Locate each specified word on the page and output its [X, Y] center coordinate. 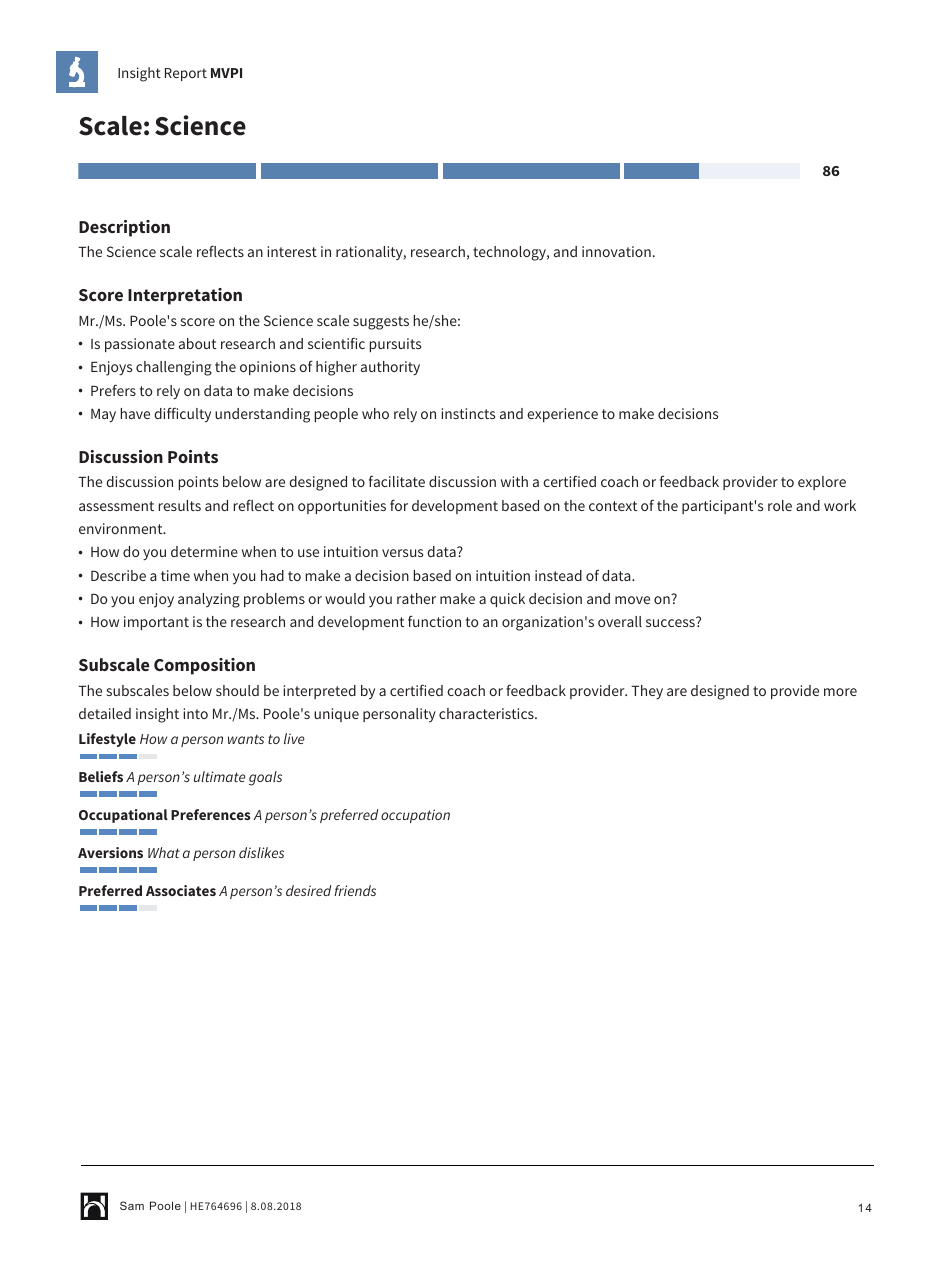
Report [186, 74]
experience [562, 415]
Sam [132, 1205]
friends [355, 890]
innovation [616, 251]
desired [309, 890]
